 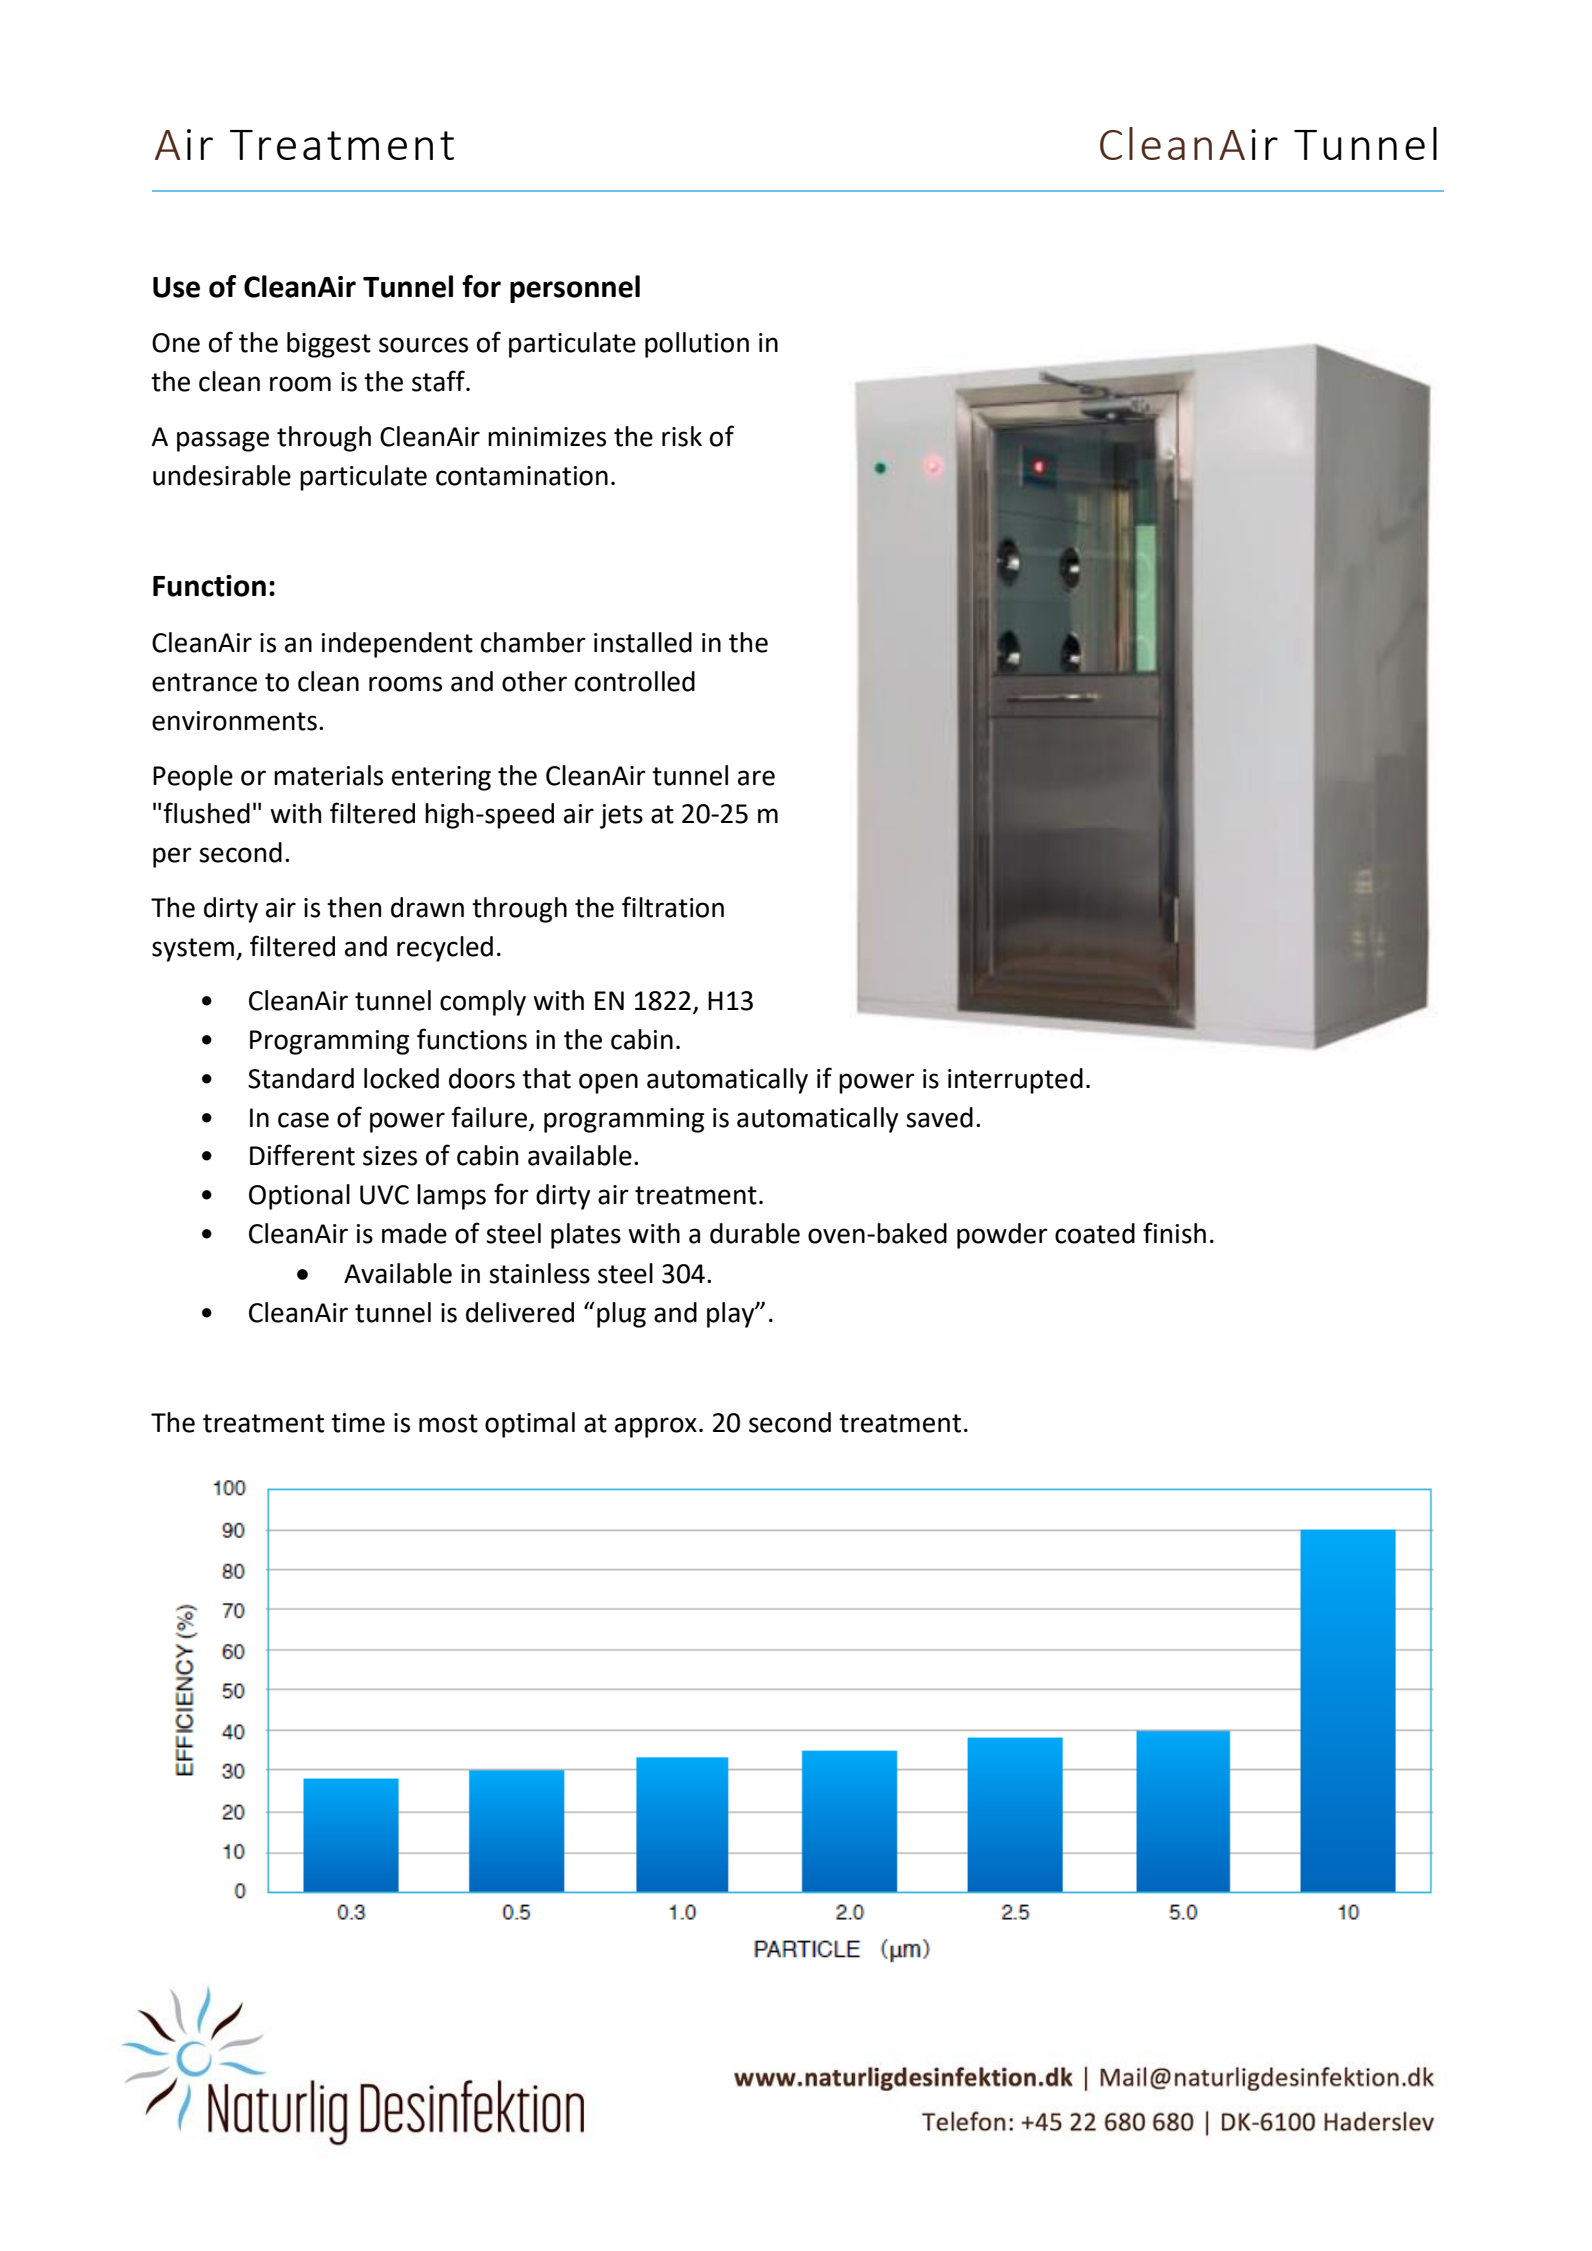 What do you see at coordinates (1015, 1081) in the image?
I see `interrupted` at bounding box center [1015, 1081].
